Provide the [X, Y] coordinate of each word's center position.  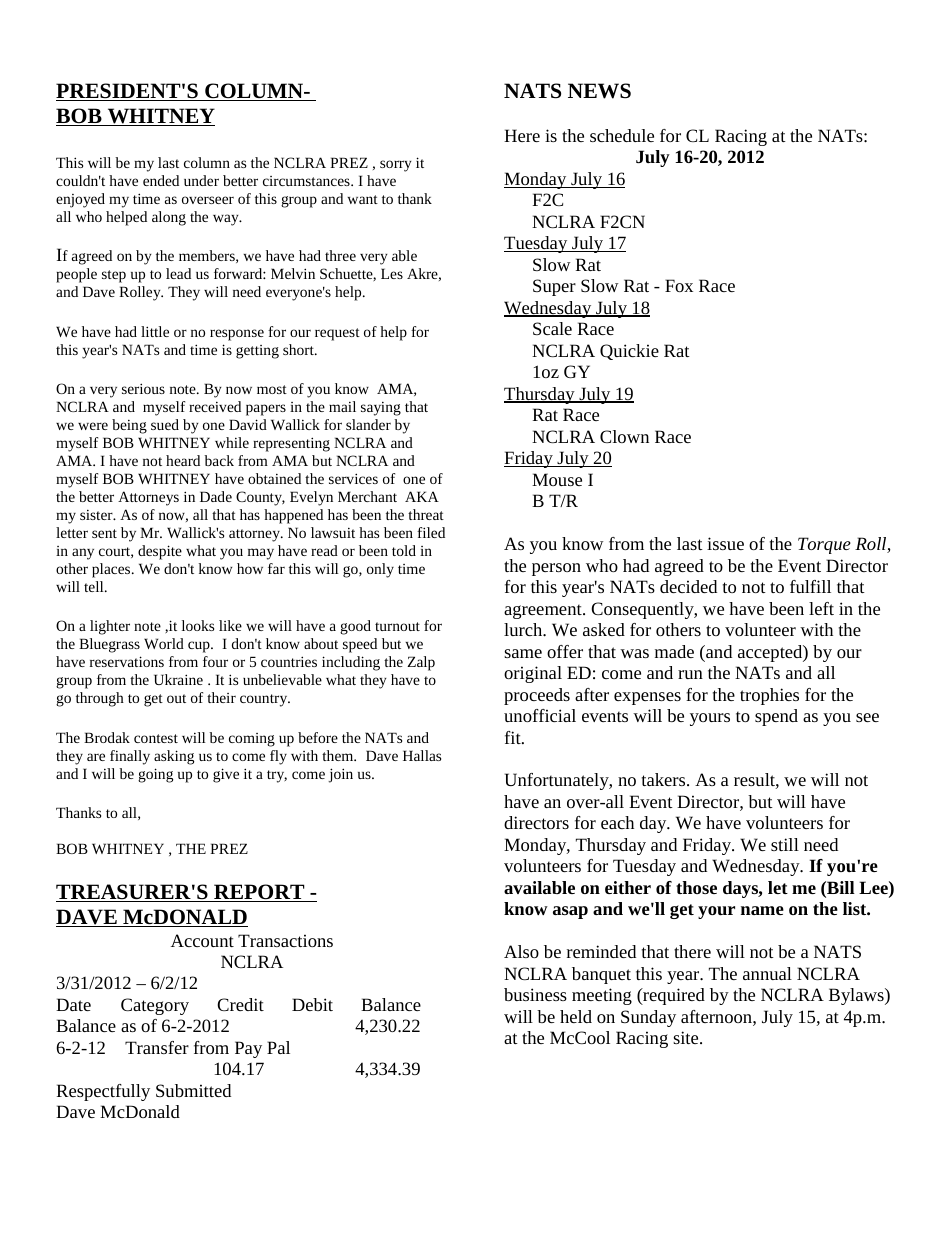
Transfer [157, 1047]
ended [161, 180]
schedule [622, 135]
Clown [624, 436]
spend [776, 717]
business [535, 994]
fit [514, 737]
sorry [396, 166]
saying [381, 409]
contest [156, 738]
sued [165, 424]
